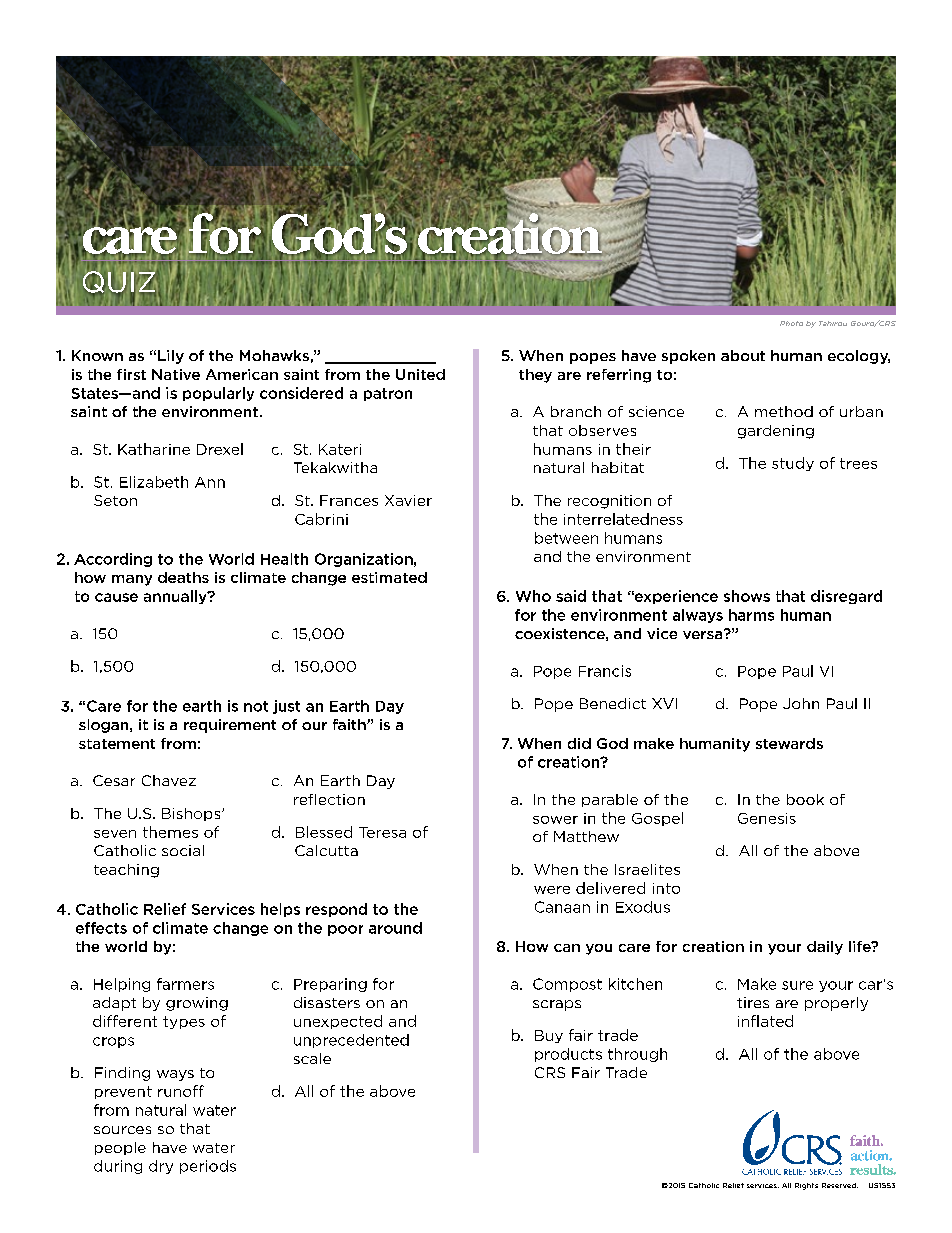 The width and height of the screenshot is (952, 1233). I want to click on products, so click(568, 1055).
